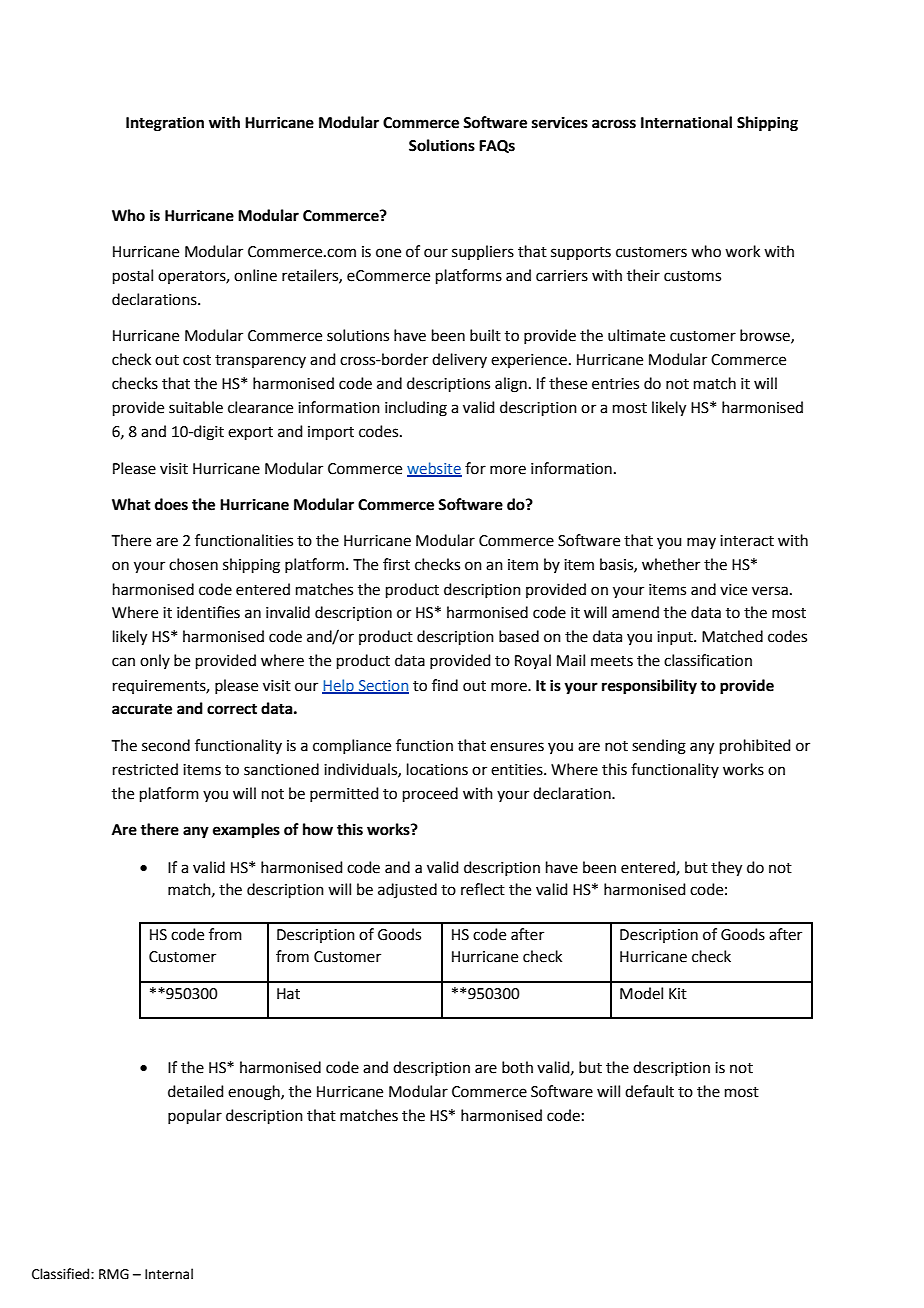 The height and width of the screenshot is (1308, 924). Describe the element at coordinates (659, 747) in the screenshot. I see `sending` at that location.
